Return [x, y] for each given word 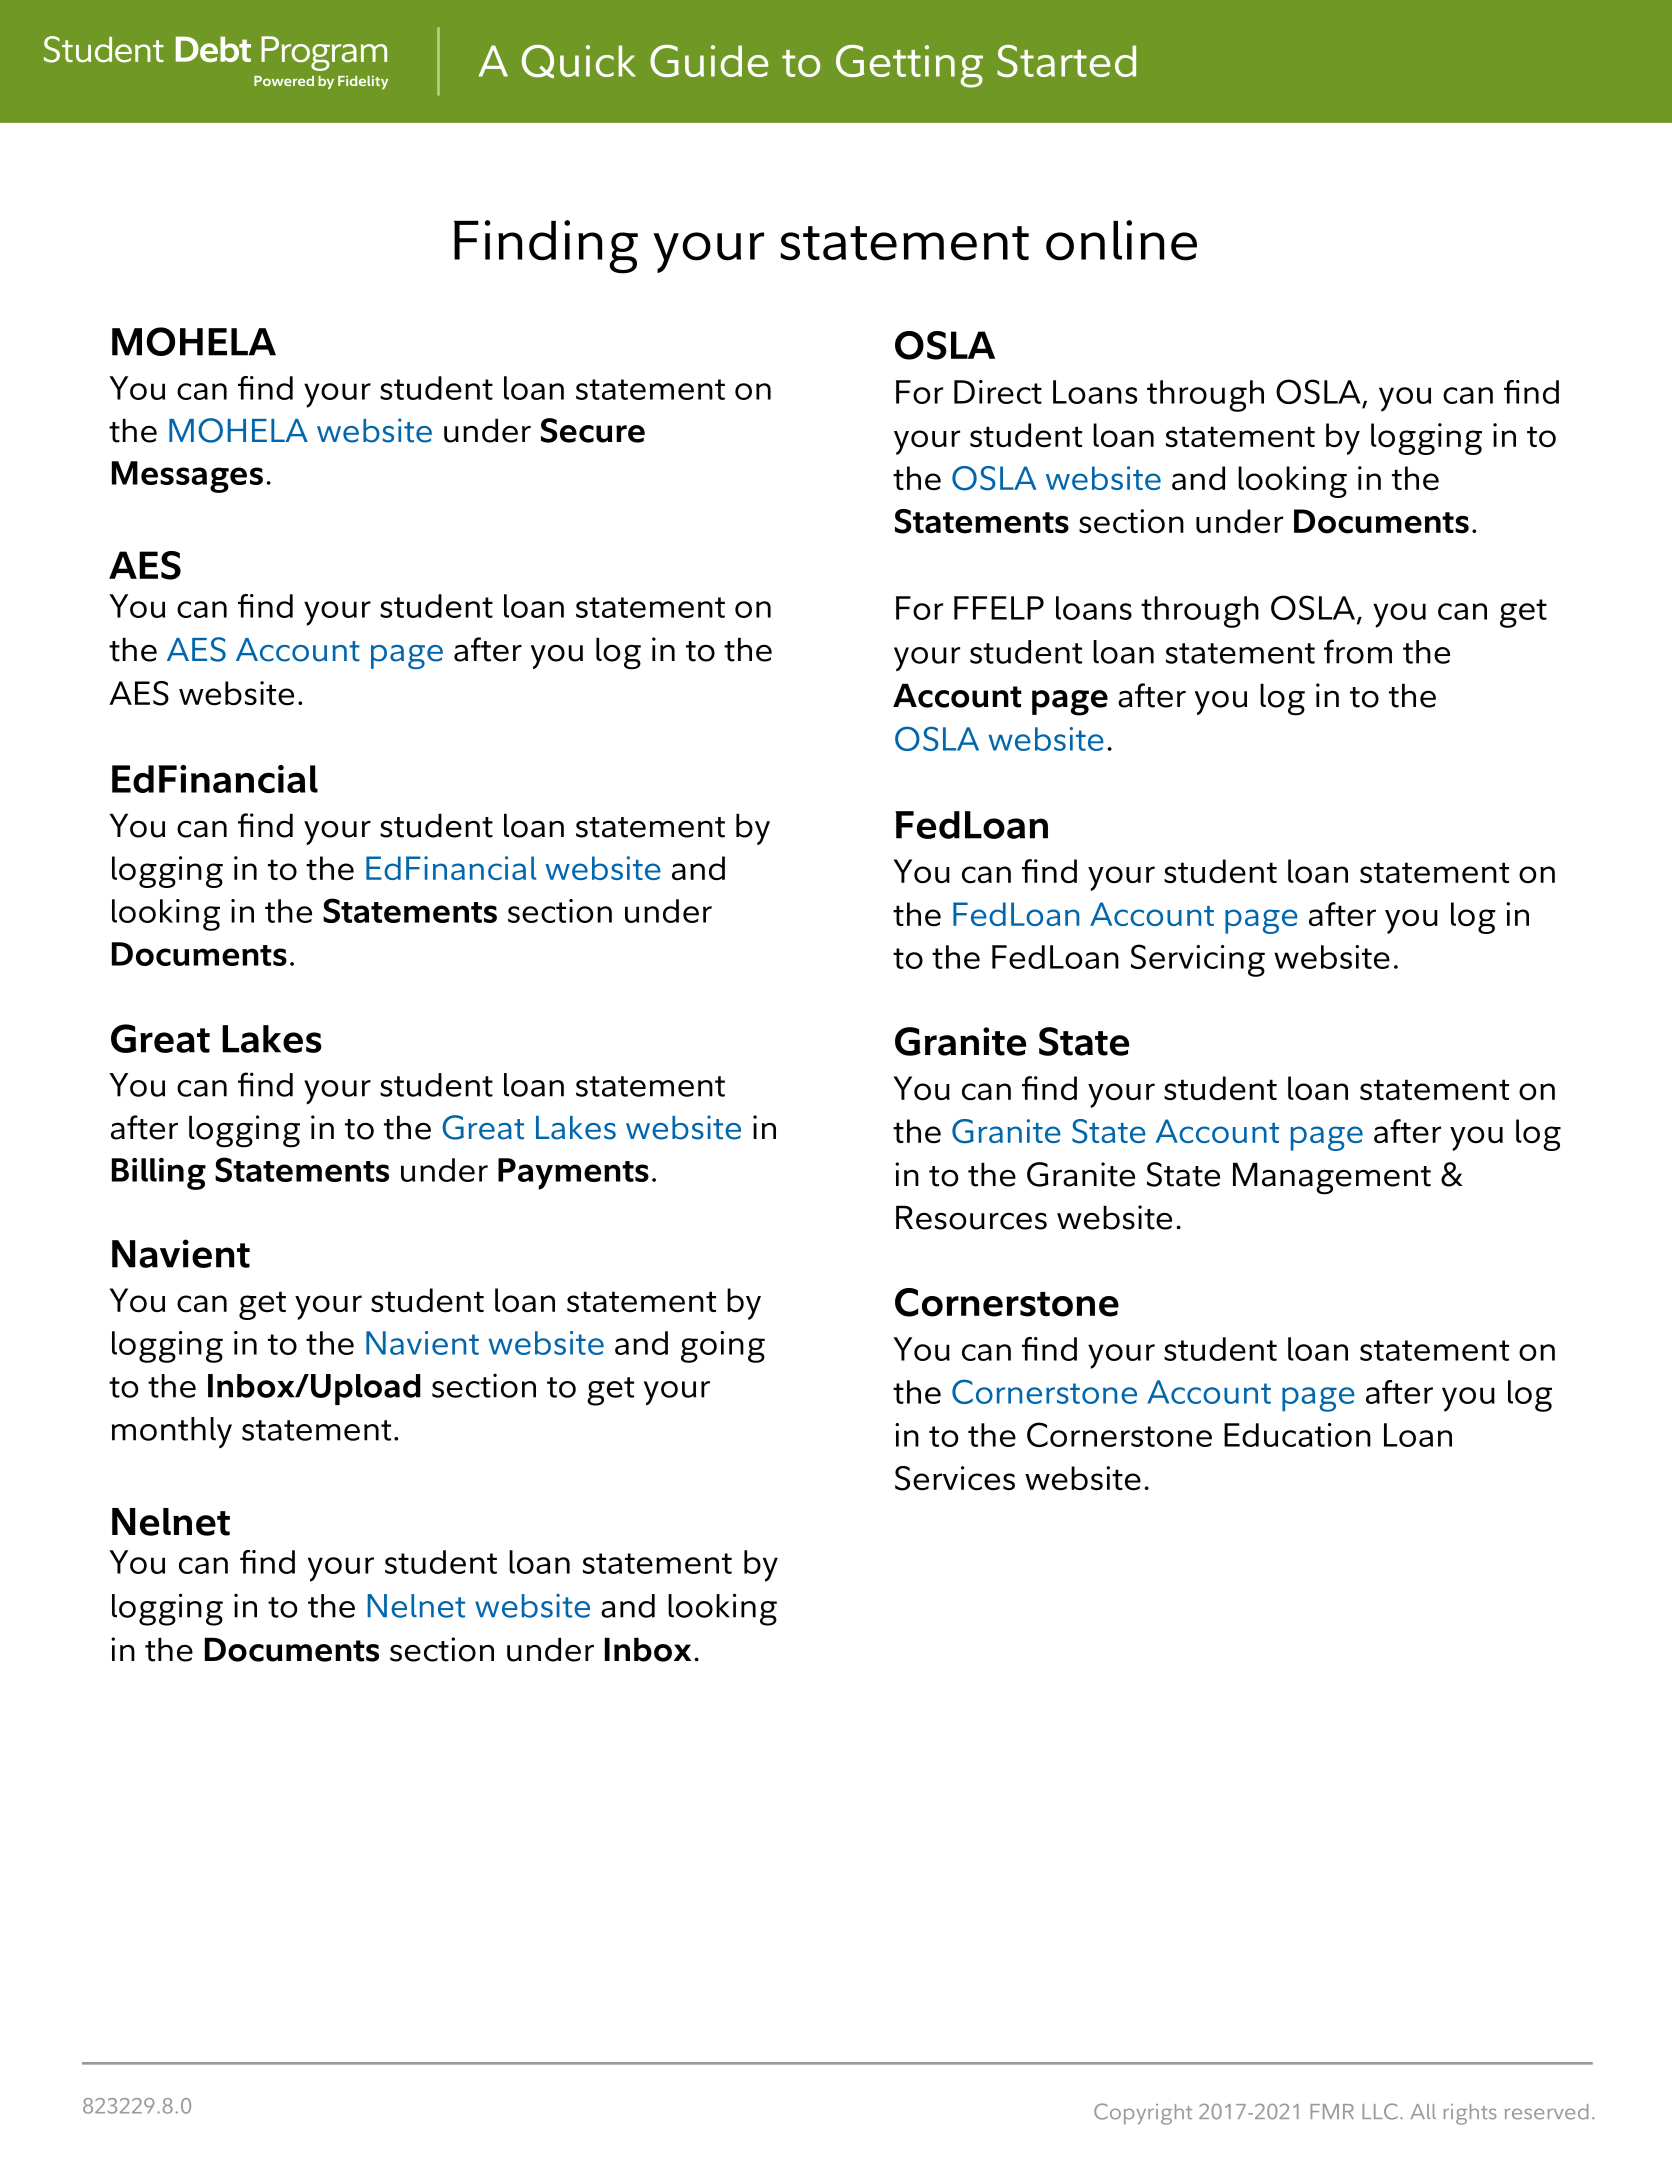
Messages [187, 477]
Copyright [1143, 2114]
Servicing [1198, 960]
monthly [172, 1432]
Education [1297, 1435]
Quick [579, 61]
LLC [1380, 2111]
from [1358, 651]
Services [955, 1478]
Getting [909, 66]
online [1121, 240]
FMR [1332, 2111]
